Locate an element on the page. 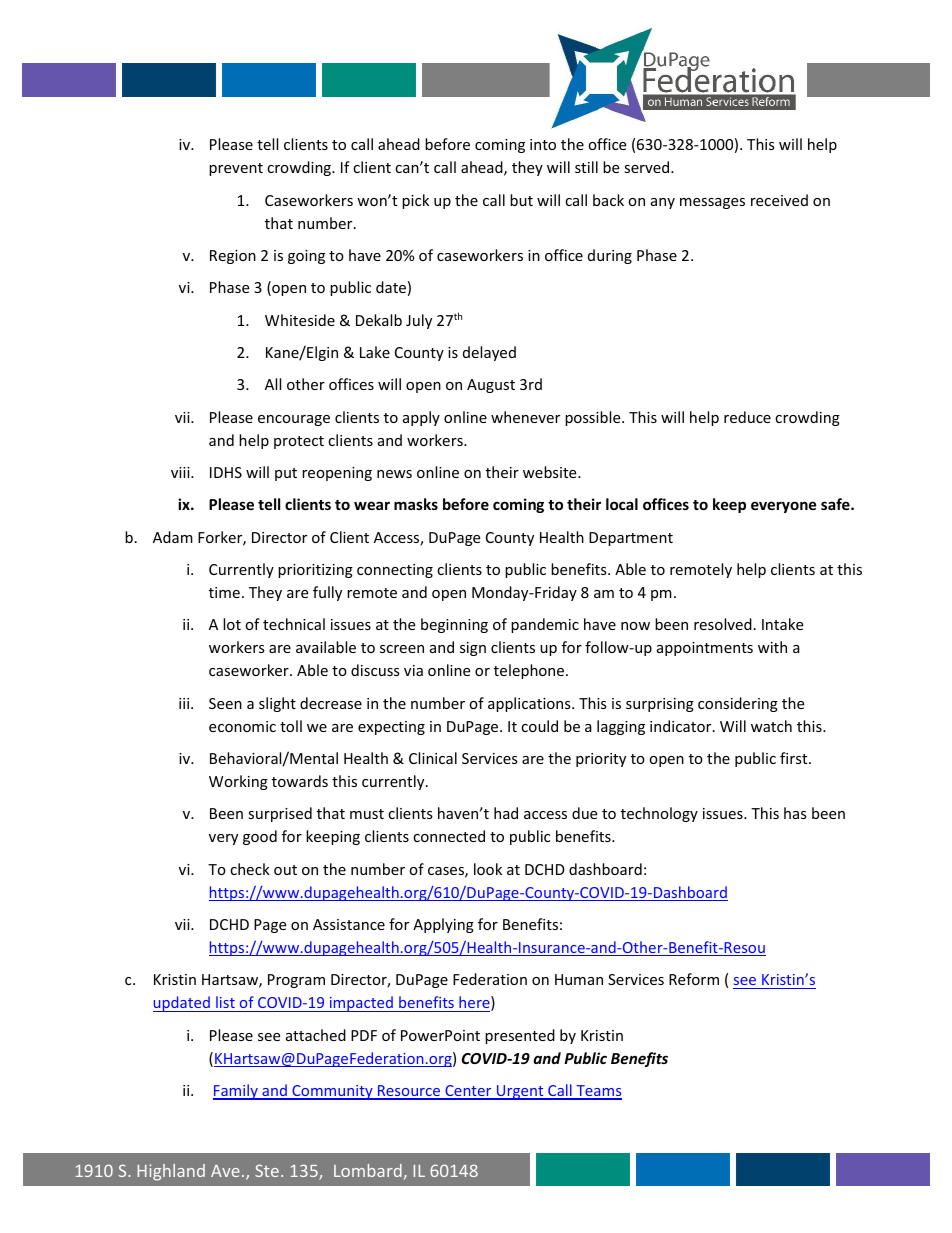  look is located at coordinates (488, 869).
